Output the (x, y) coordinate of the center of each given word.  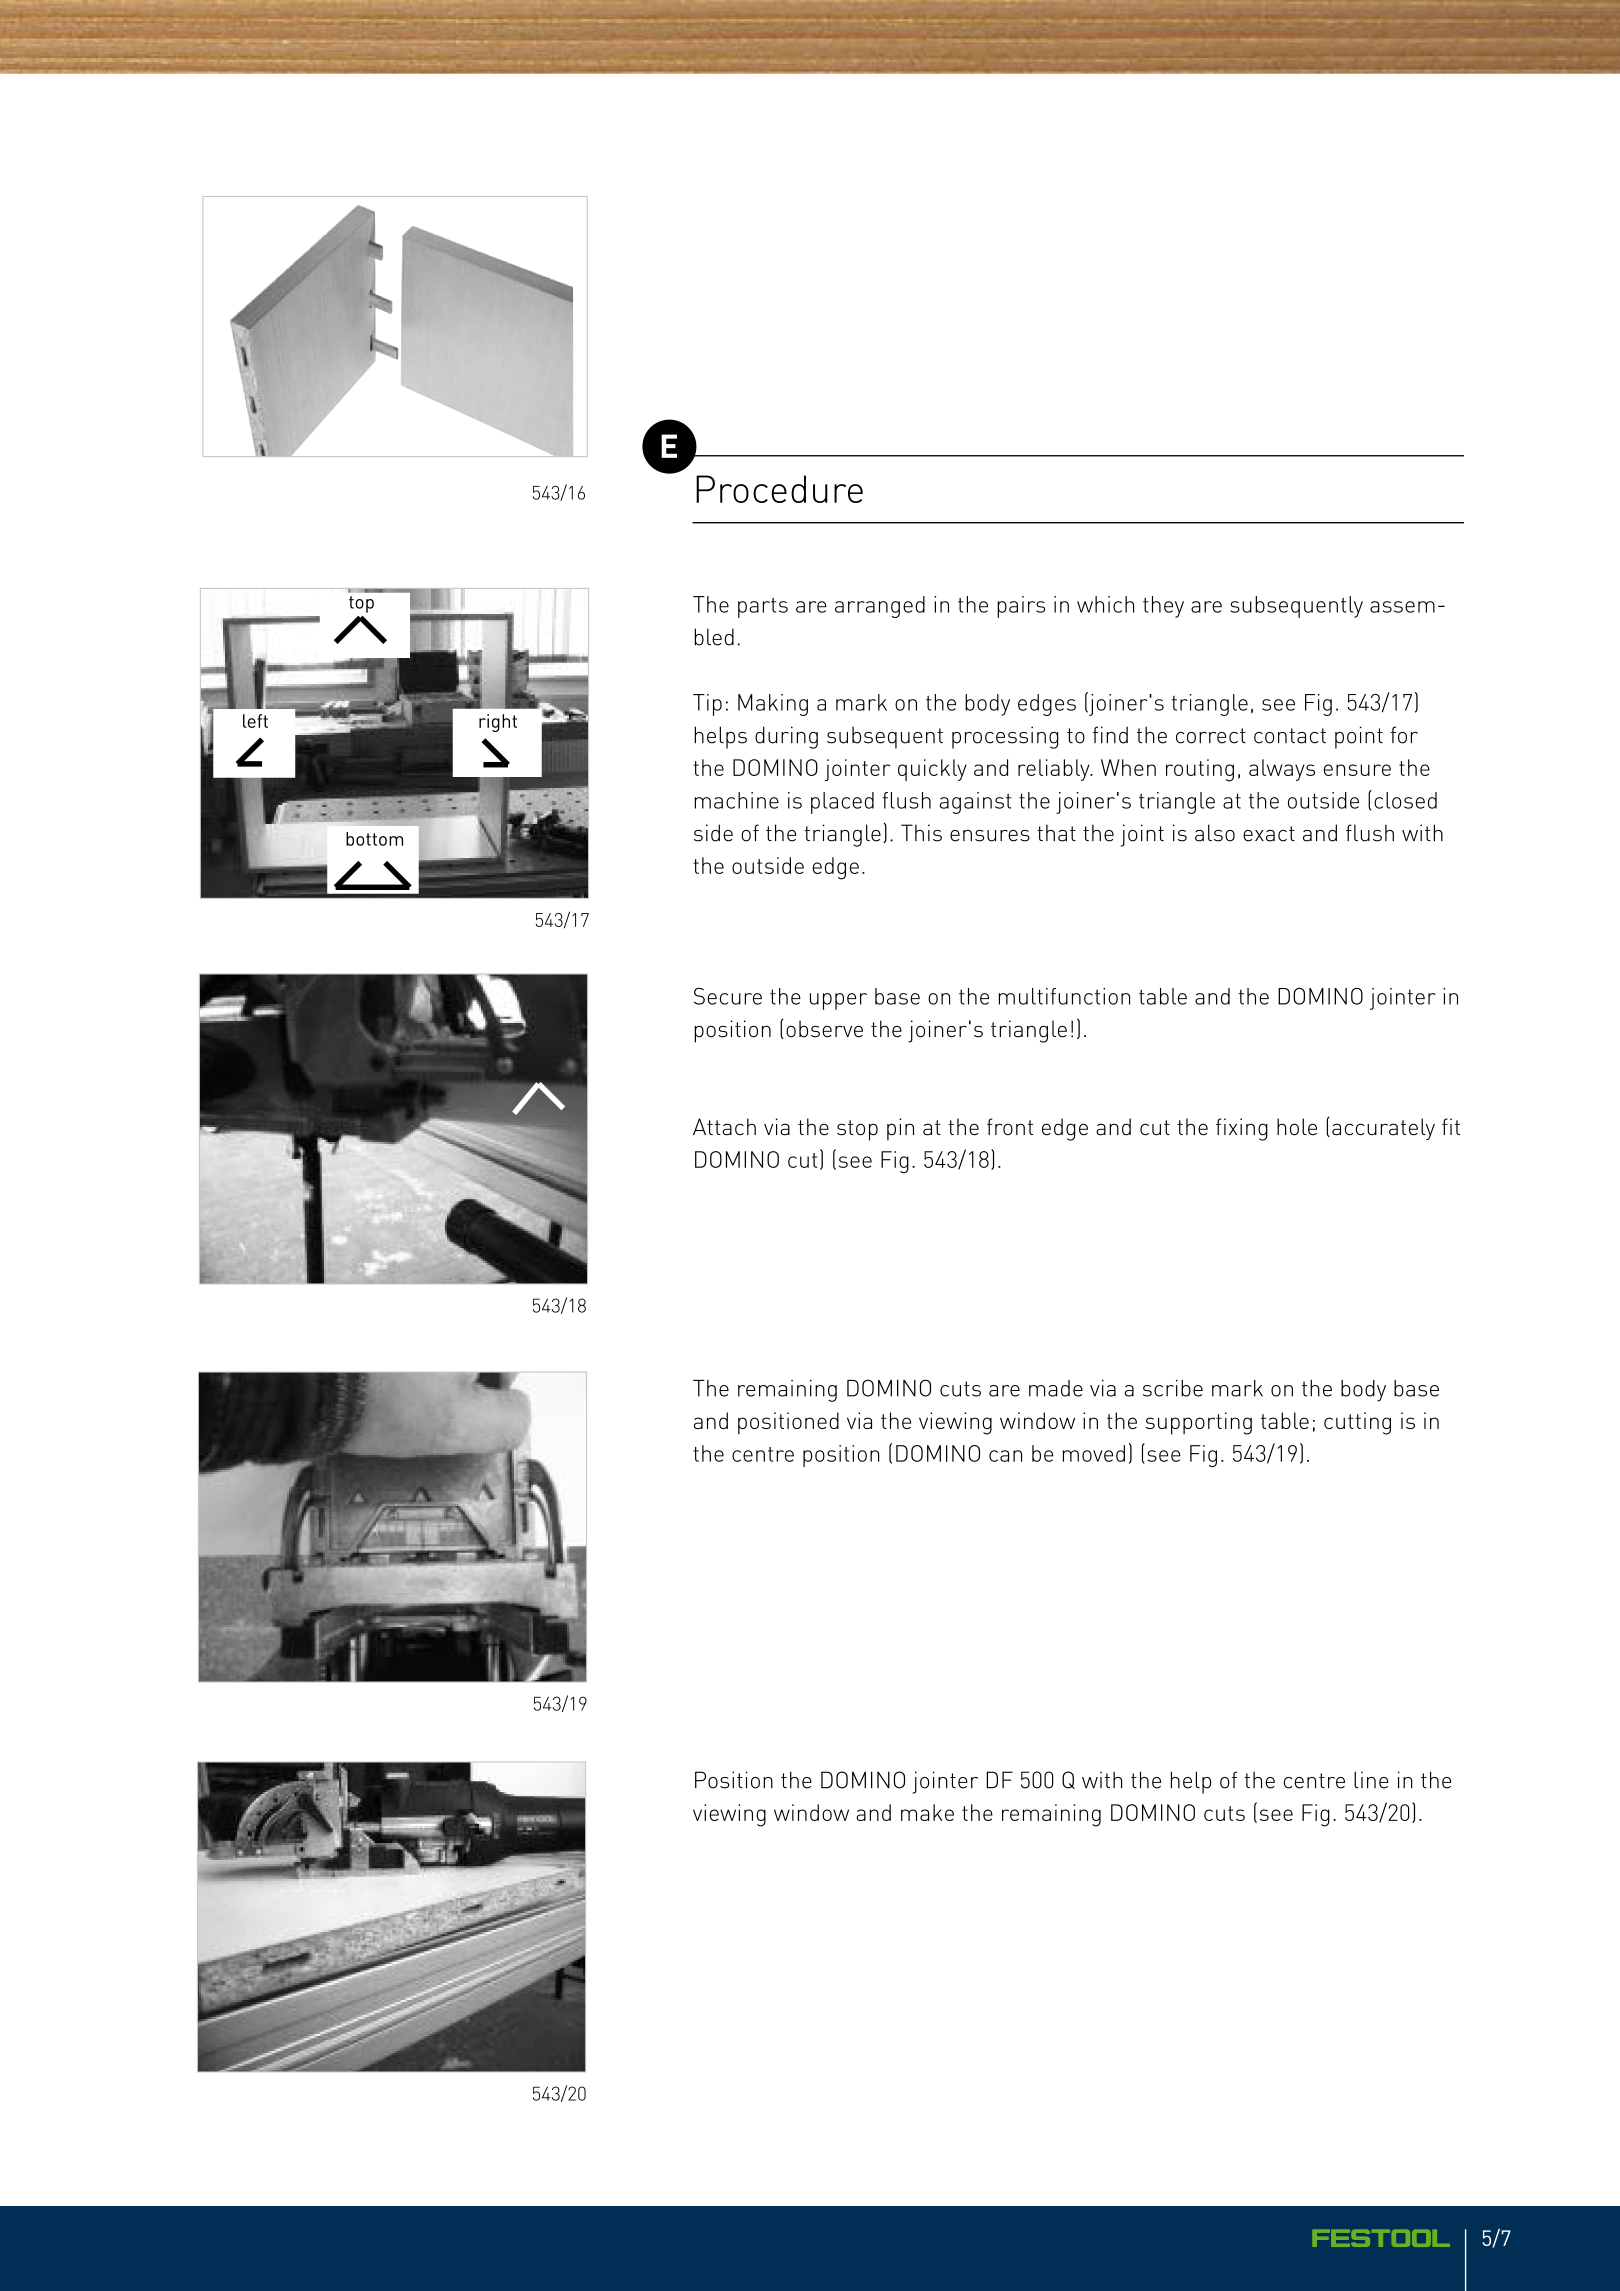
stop (857, 1130)
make (927, 1812)
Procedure (779, 489)
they (1163, 607)
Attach (724, 1127)
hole (1297, 1127)
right (498, 723)
